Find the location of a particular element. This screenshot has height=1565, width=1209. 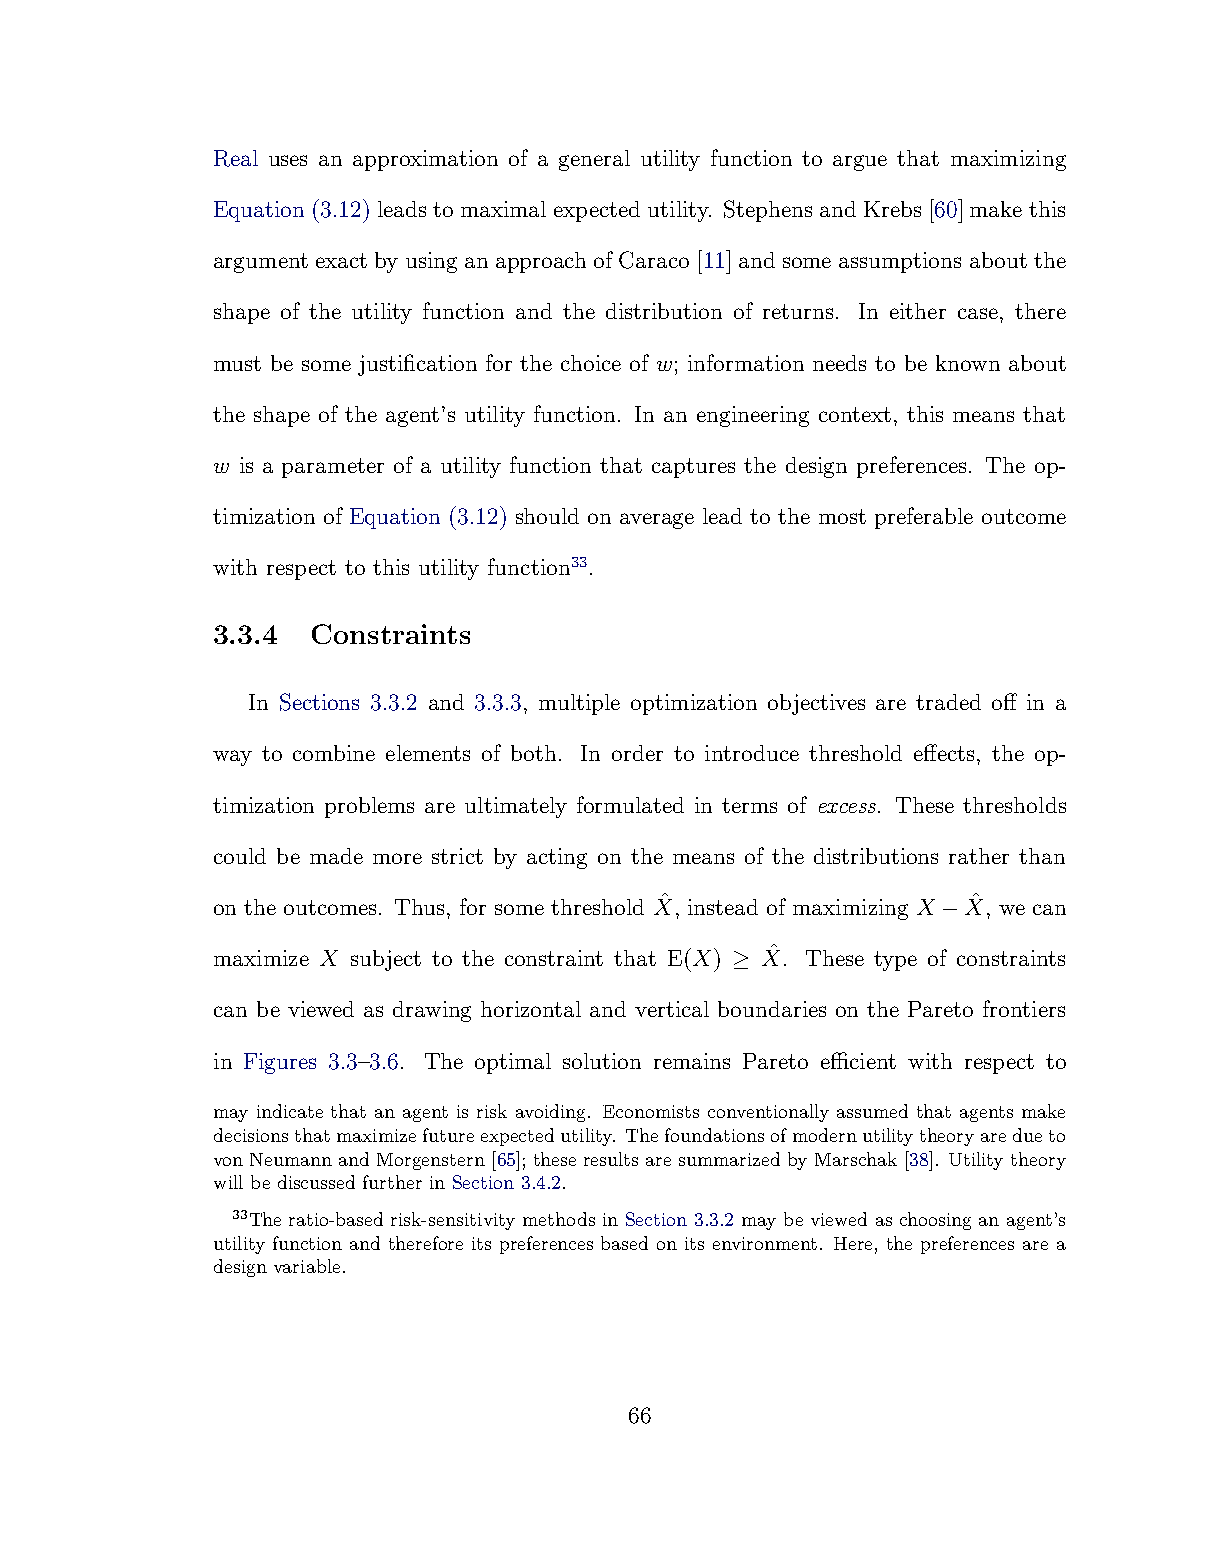

average is located at coordinates (657, 521).
